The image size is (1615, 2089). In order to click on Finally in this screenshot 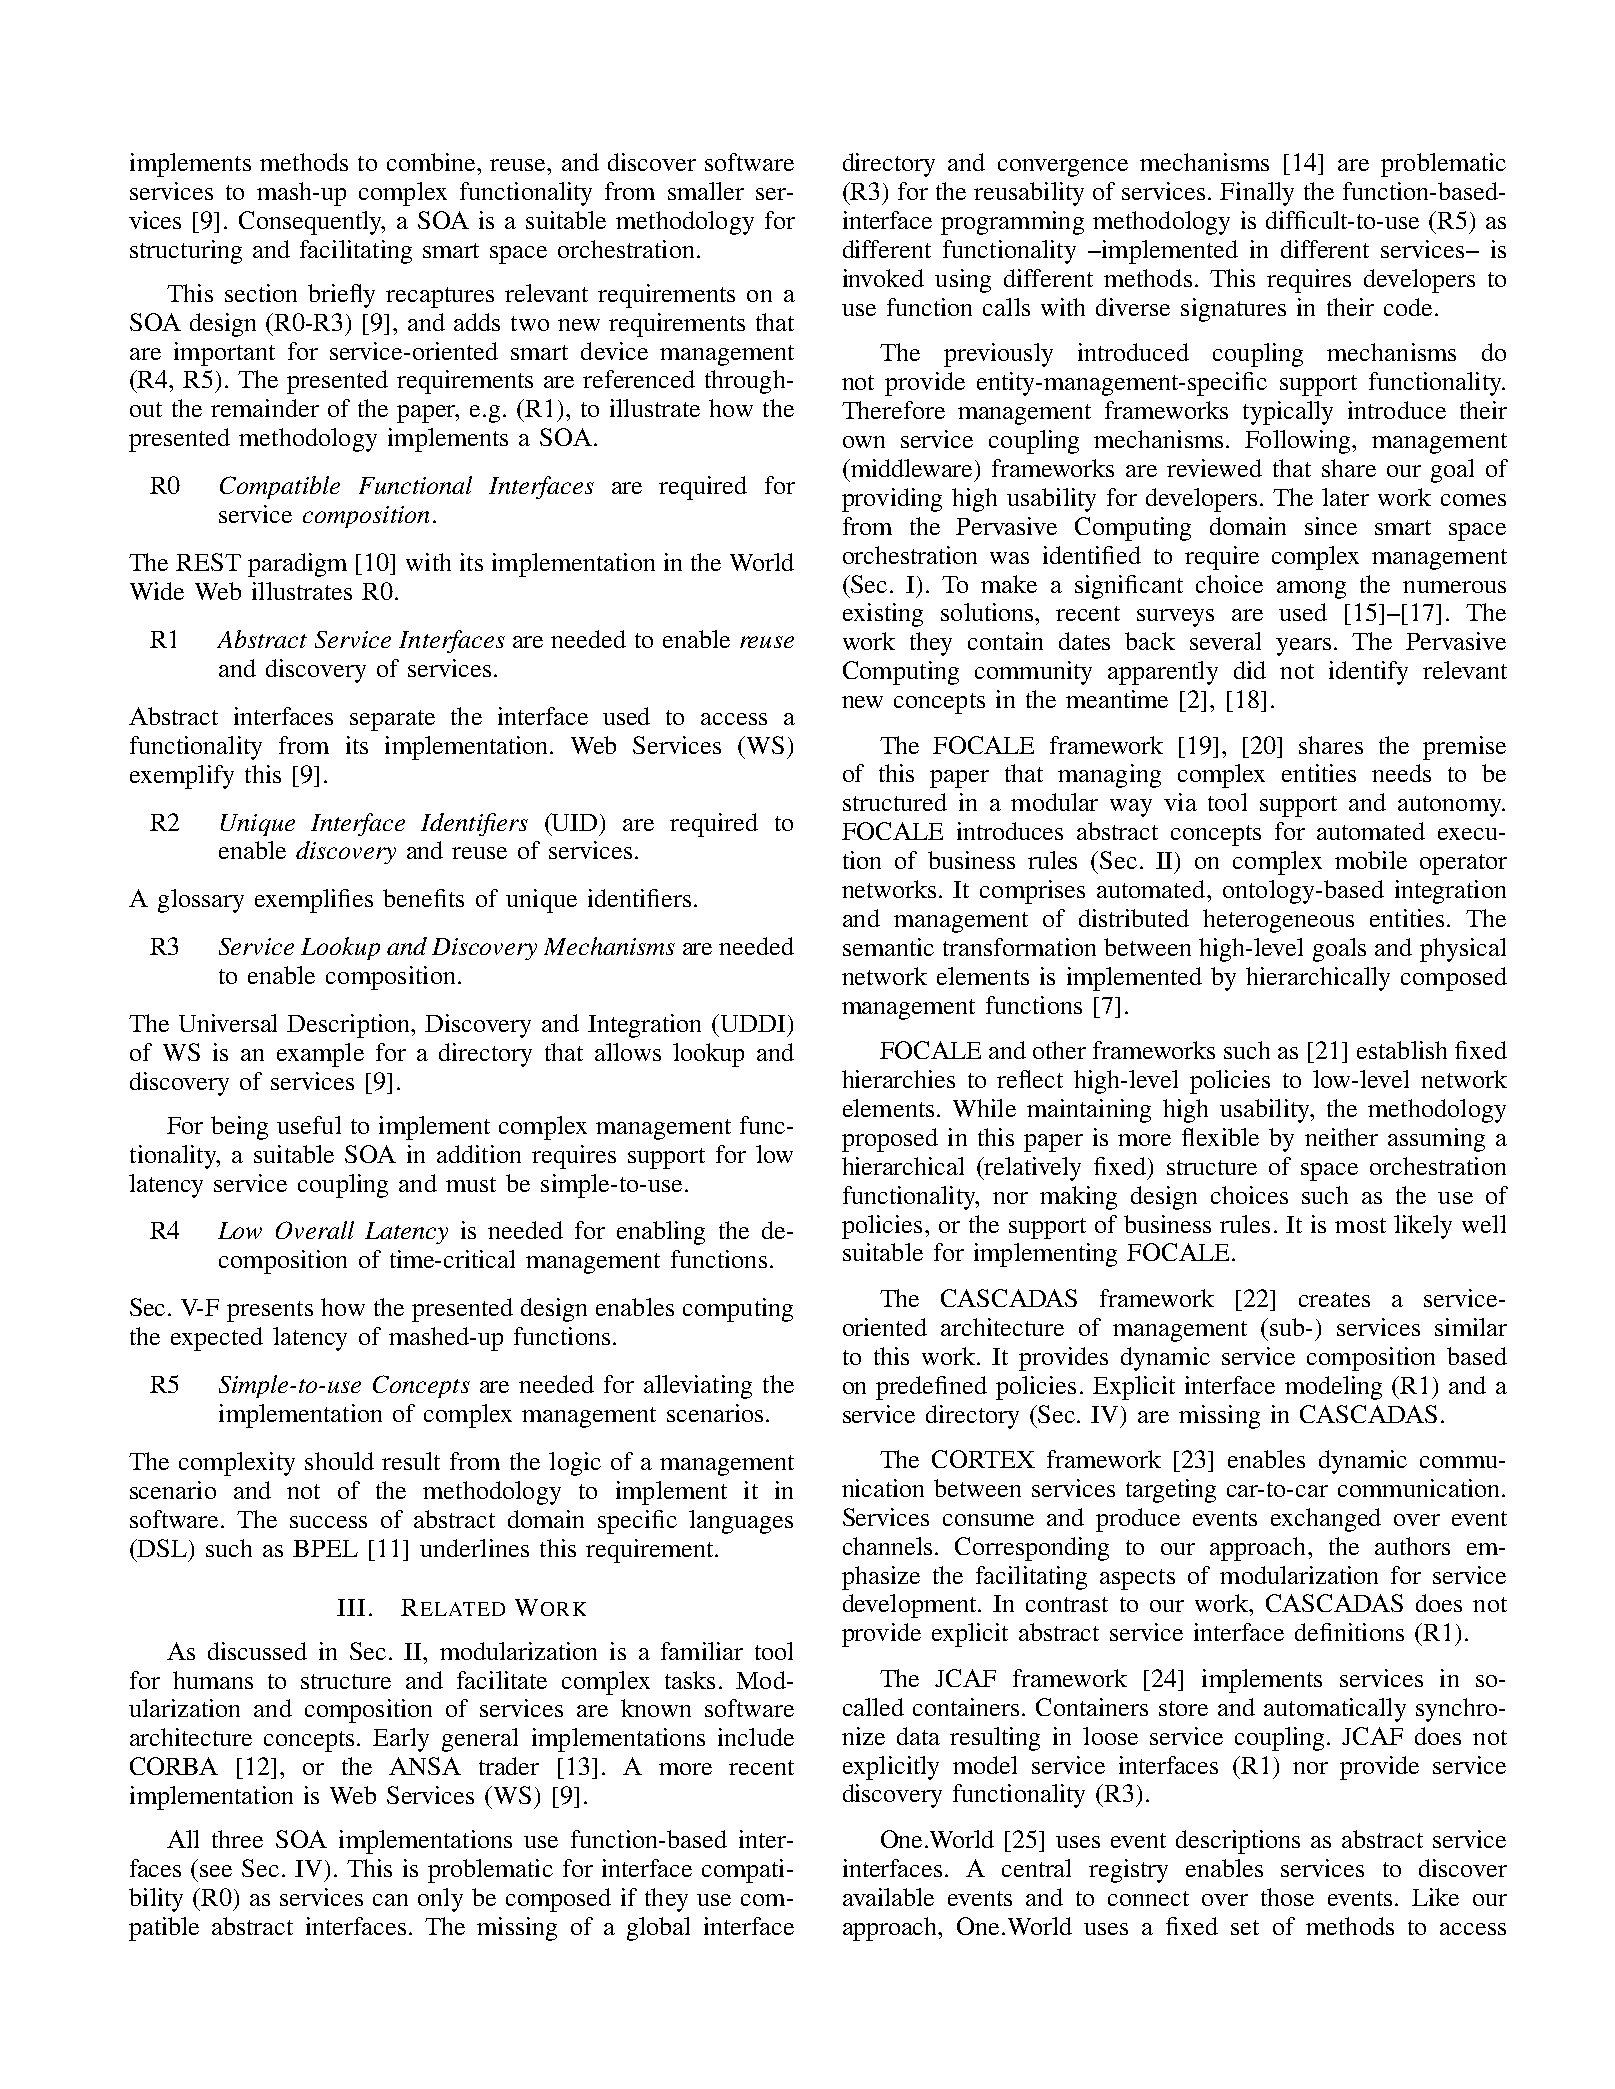, I will do `click(1257, 194)`.
